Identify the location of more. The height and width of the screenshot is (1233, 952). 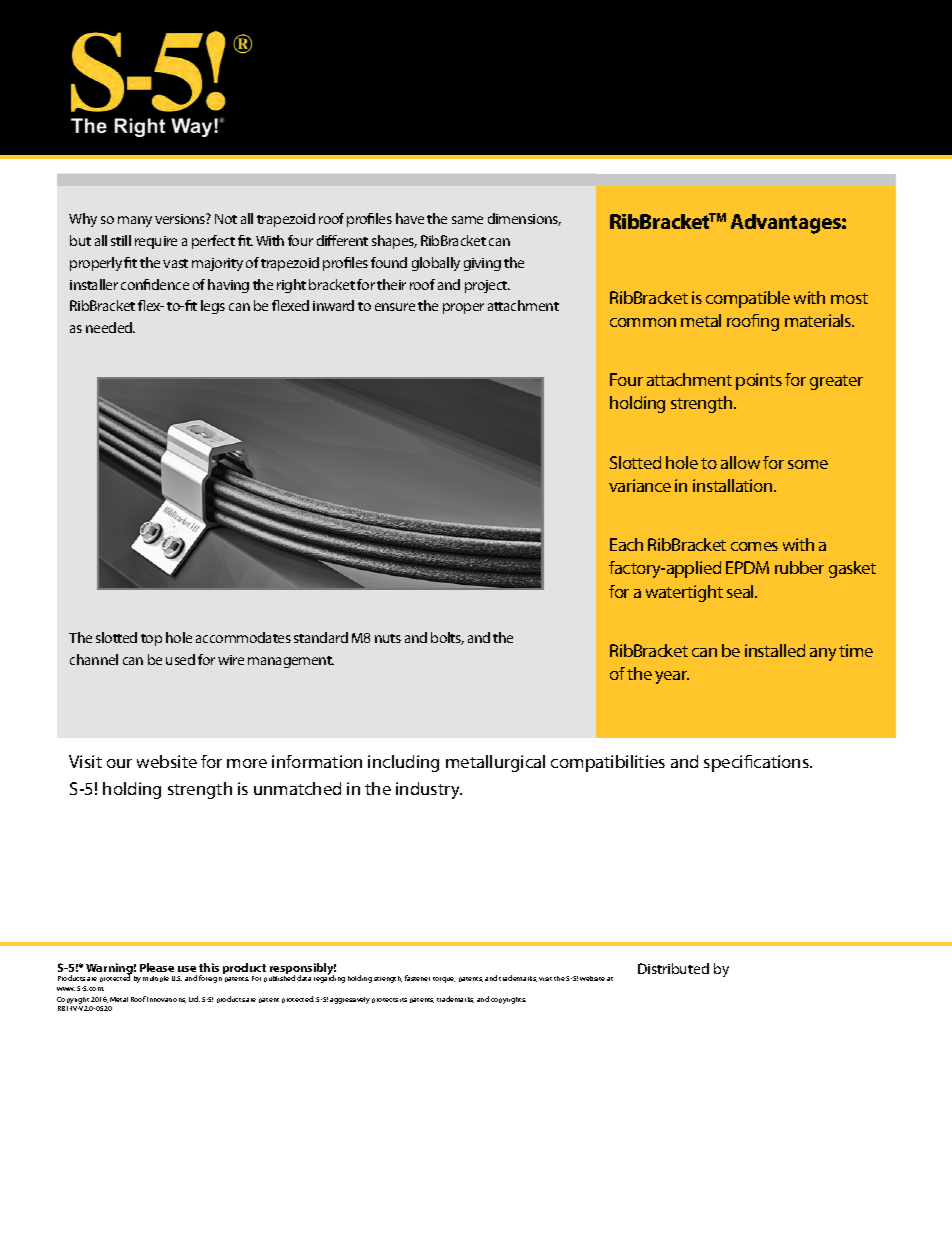
(247, 763).
